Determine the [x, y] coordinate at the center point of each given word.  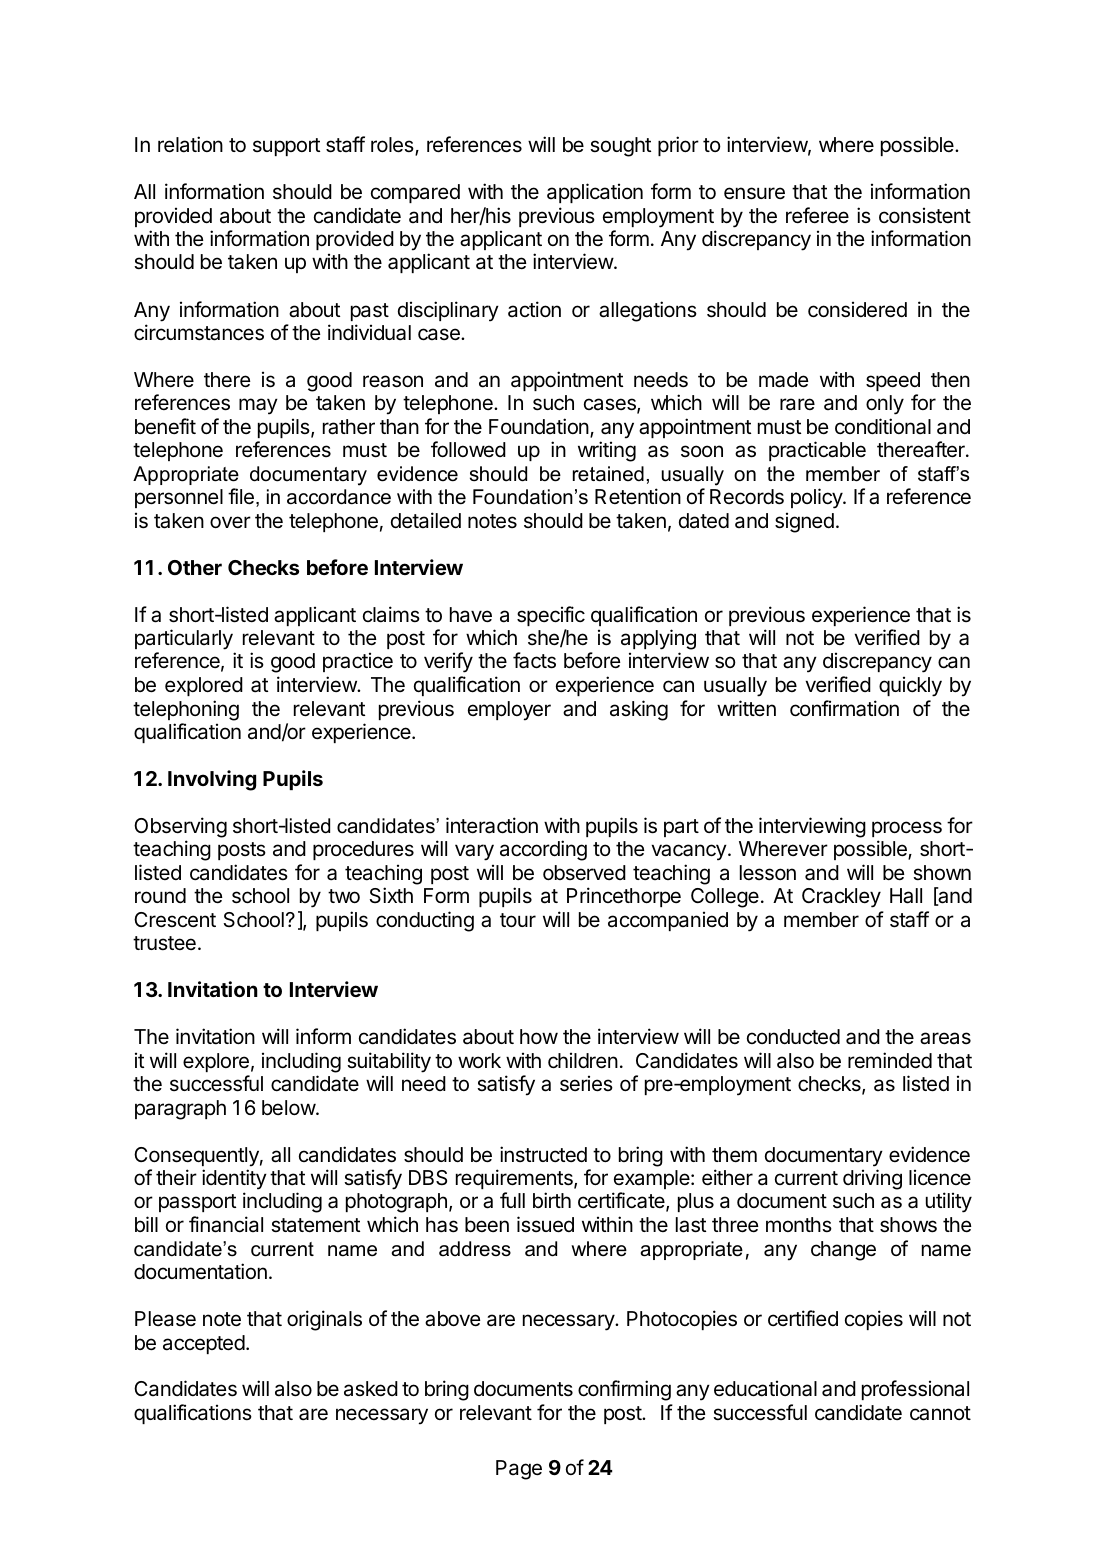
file [241, 496]
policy [817, 498]
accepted [204, 1344]
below [289, 1107]
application [595, 193]
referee [817, 215]
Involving [212, 780]
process [907, 829]
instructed [543, 1154]
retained [608, 474]
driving [872, 1179]
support [286, 147]
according [543, 850]
